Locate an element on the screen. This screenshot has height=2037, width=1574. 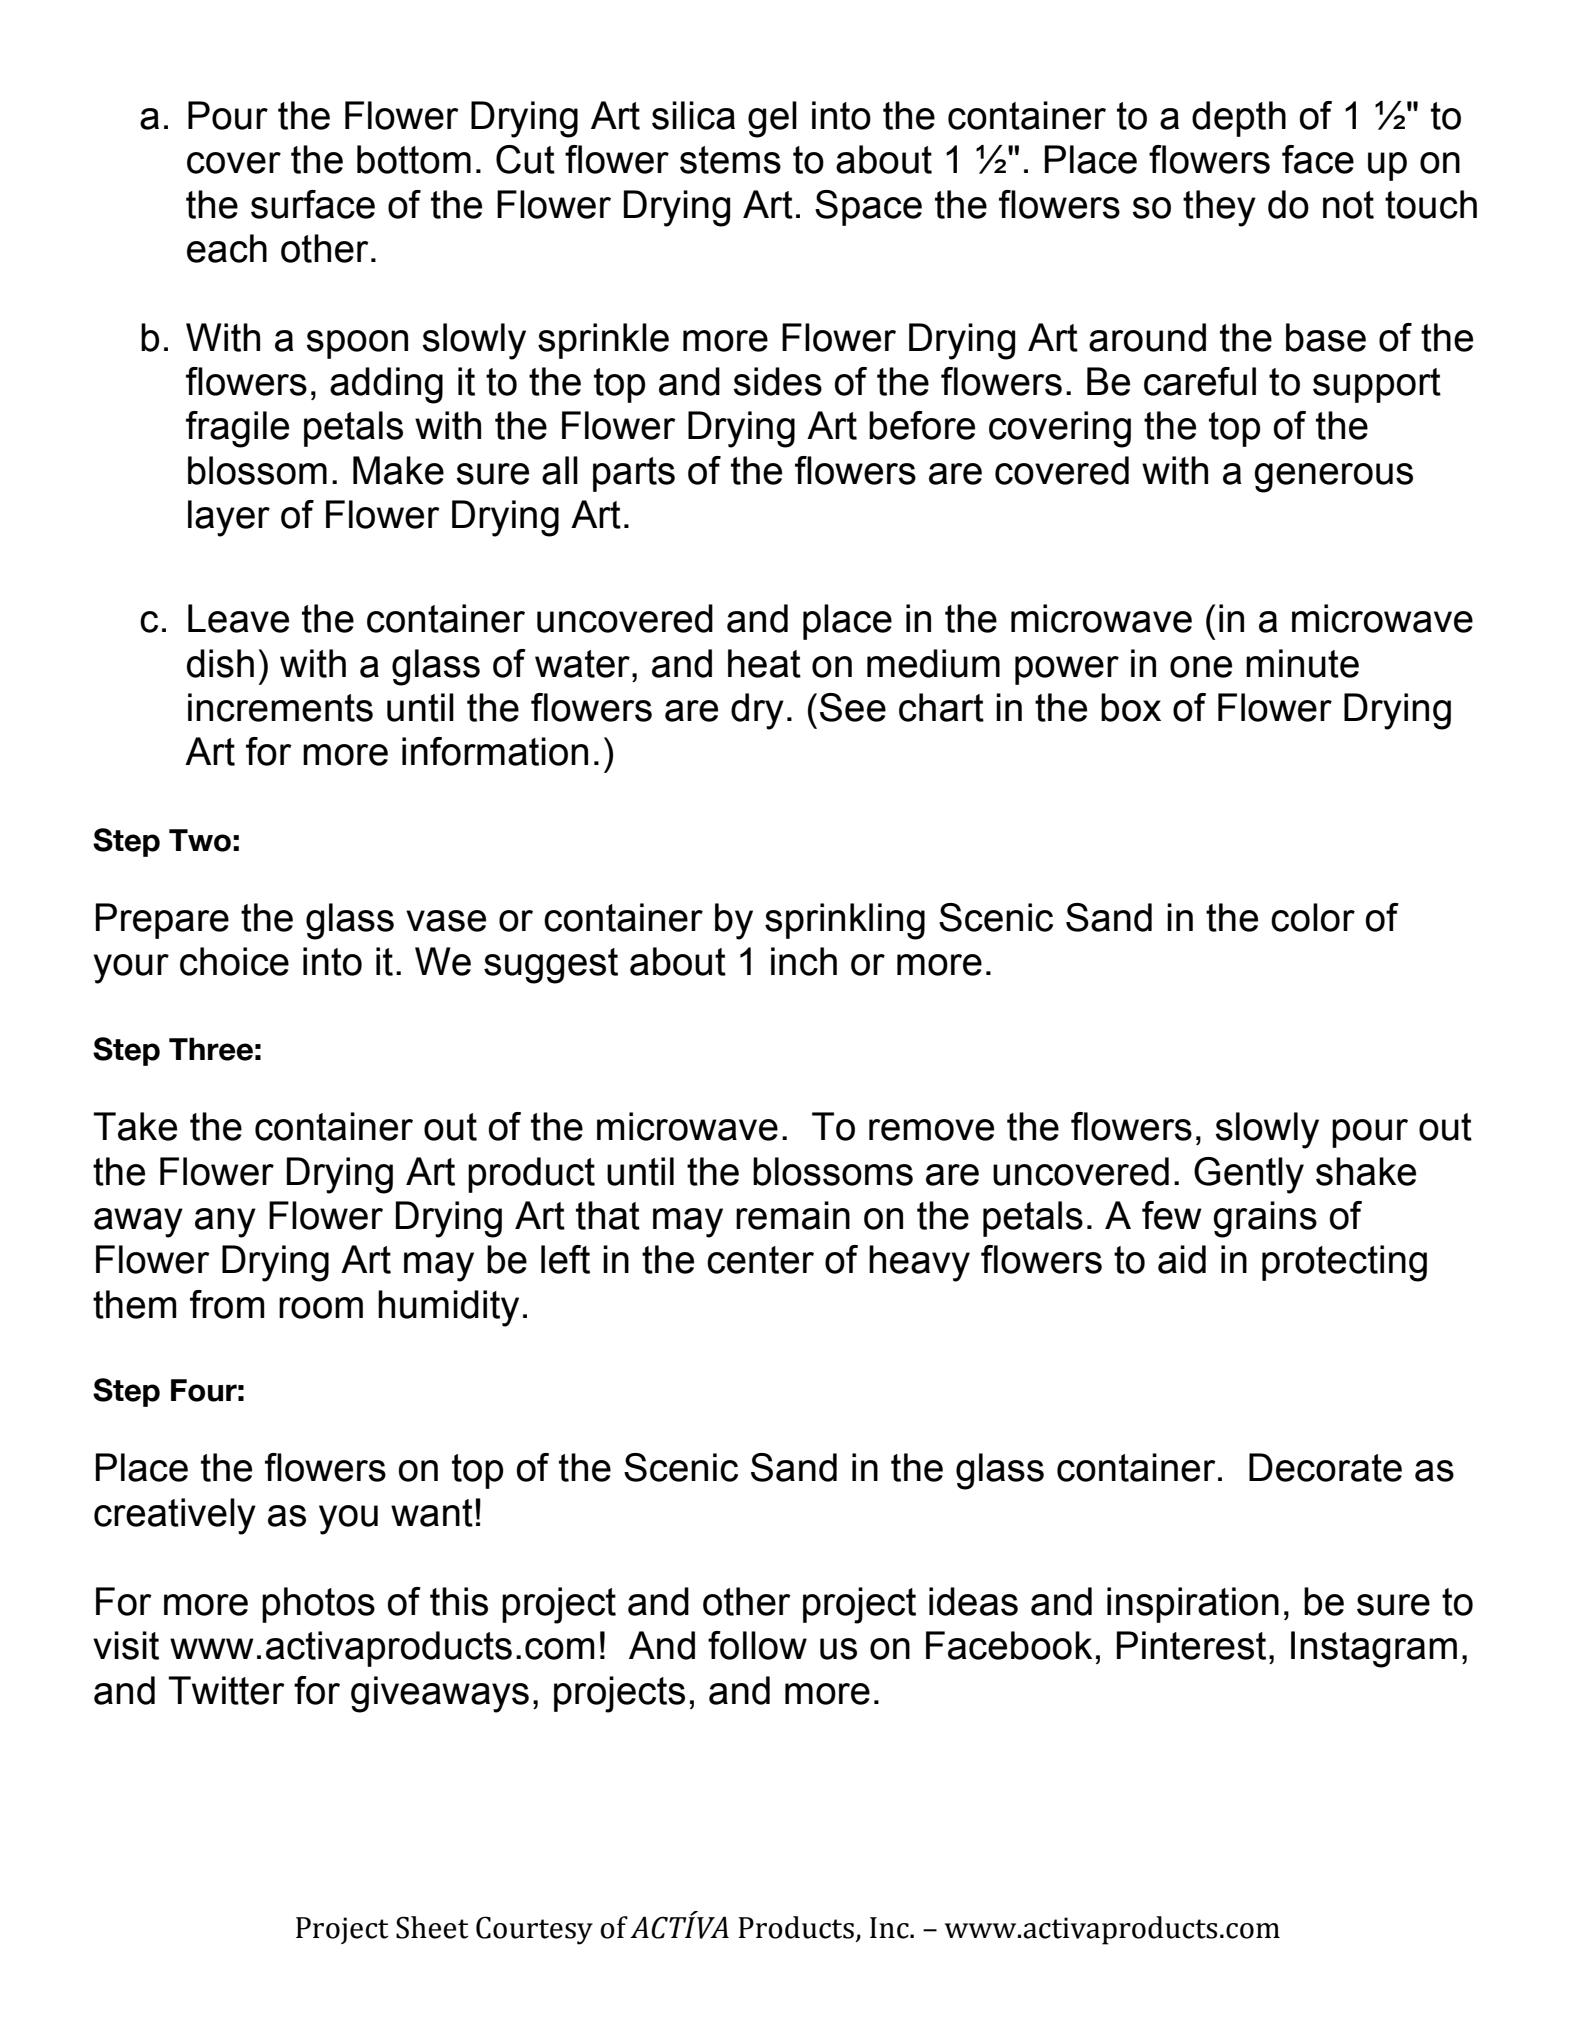
Gently is located at coordinates (1249, 1175).
